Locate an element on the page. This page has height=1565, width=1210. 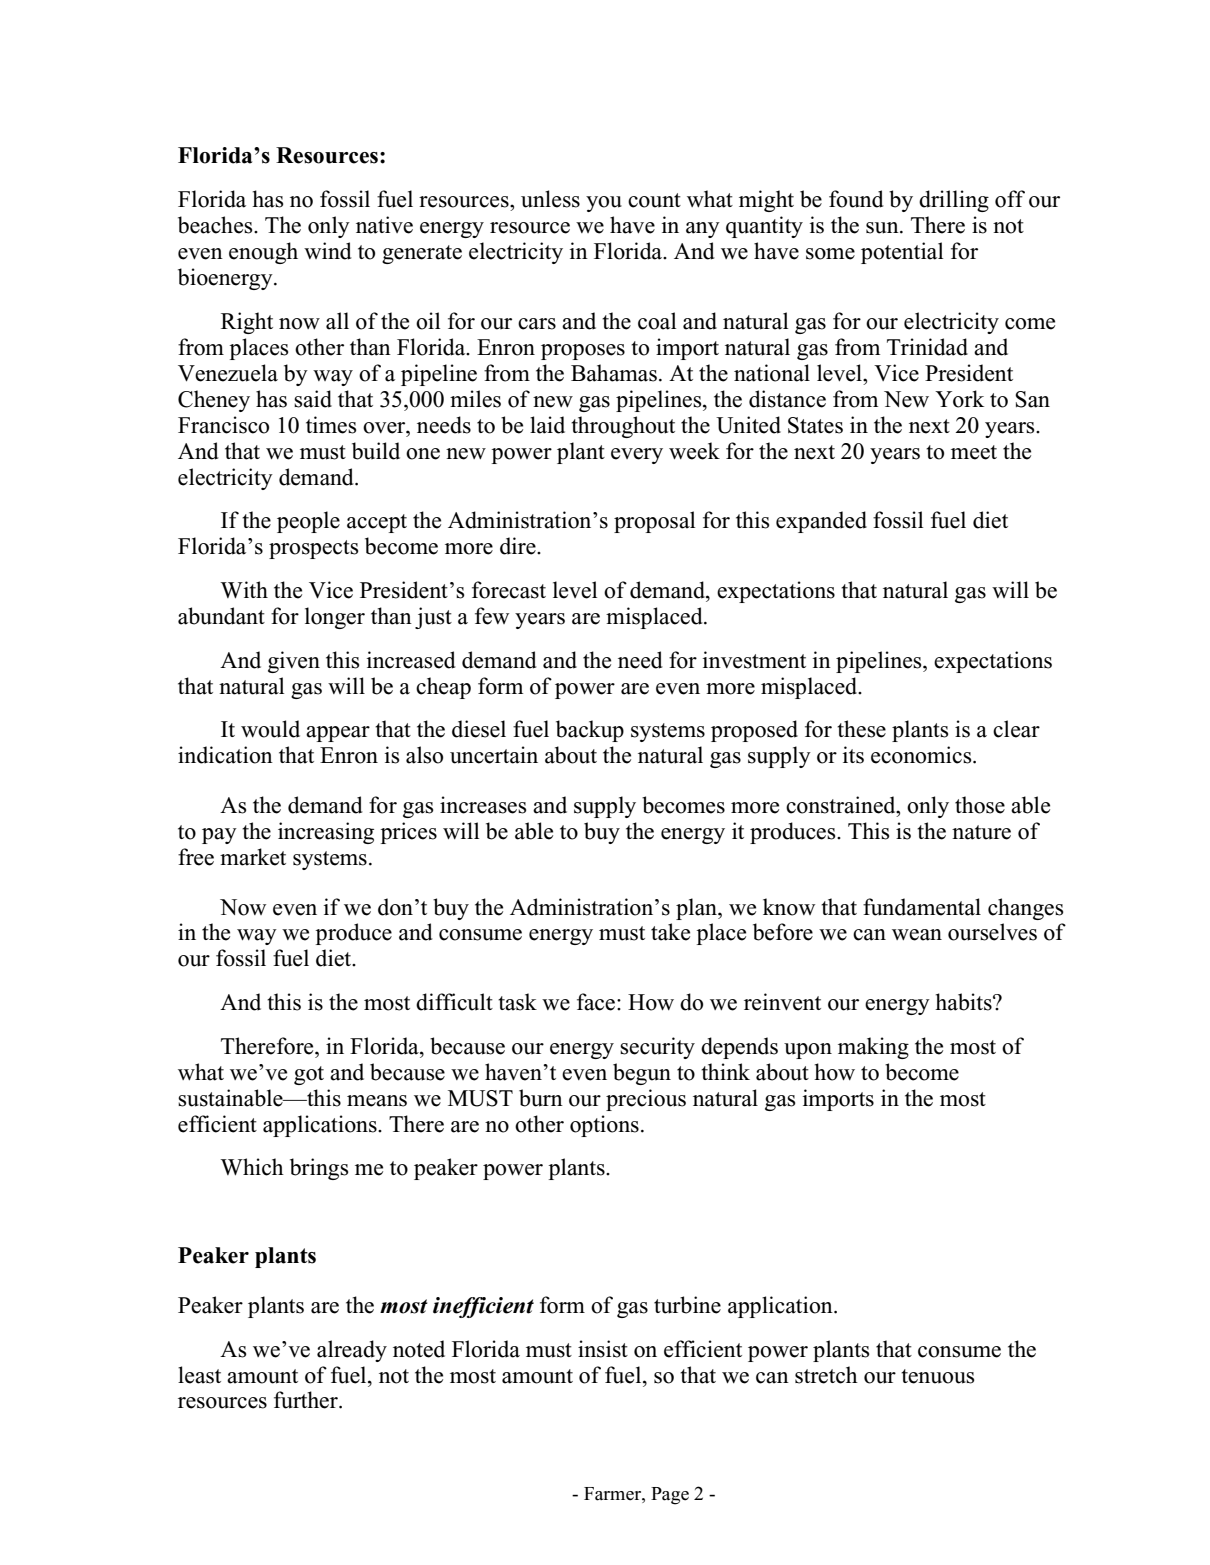
further is located at coordinates (307, 1400).
